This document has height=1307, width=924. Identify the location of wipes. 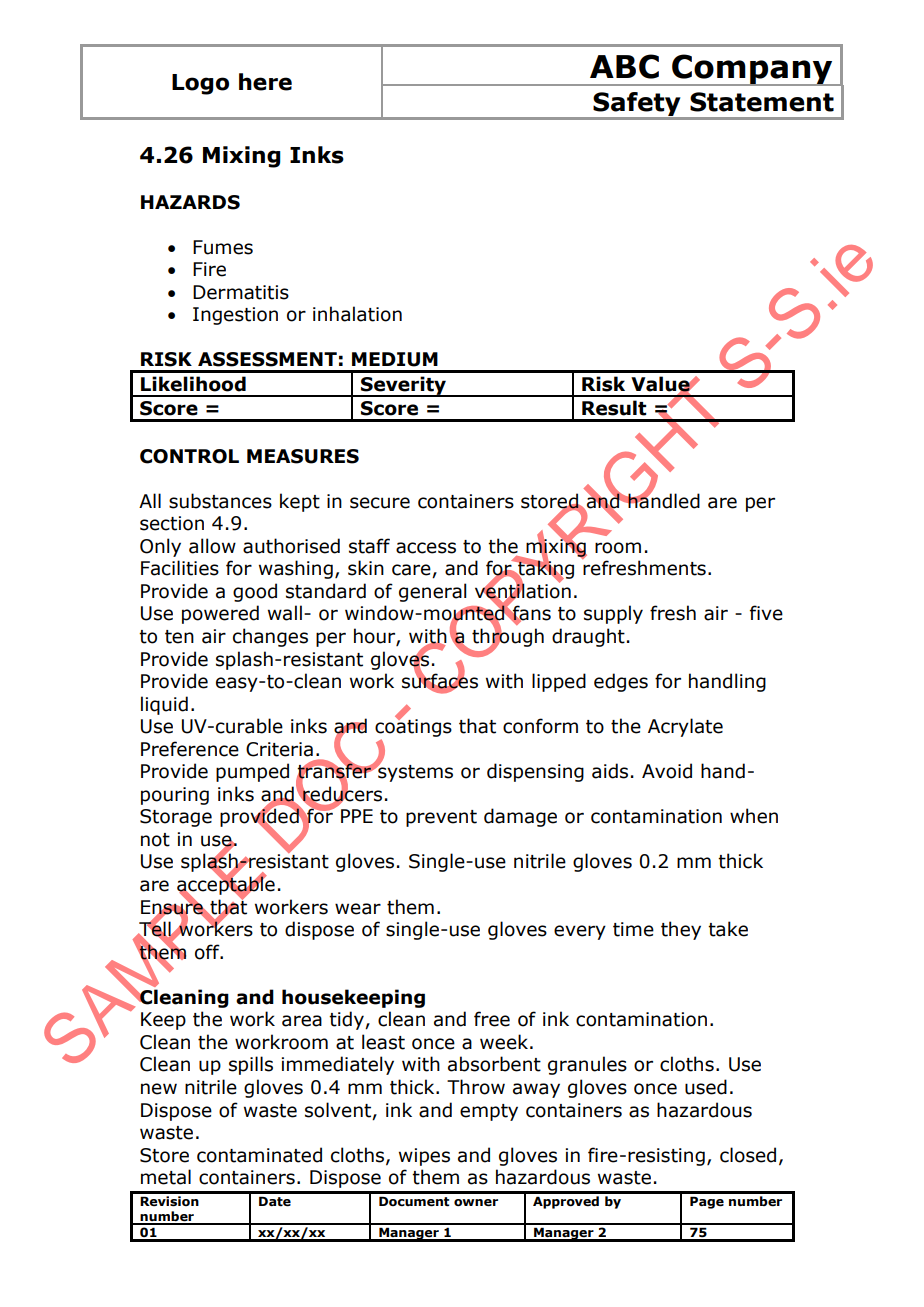
(424, 1157).
